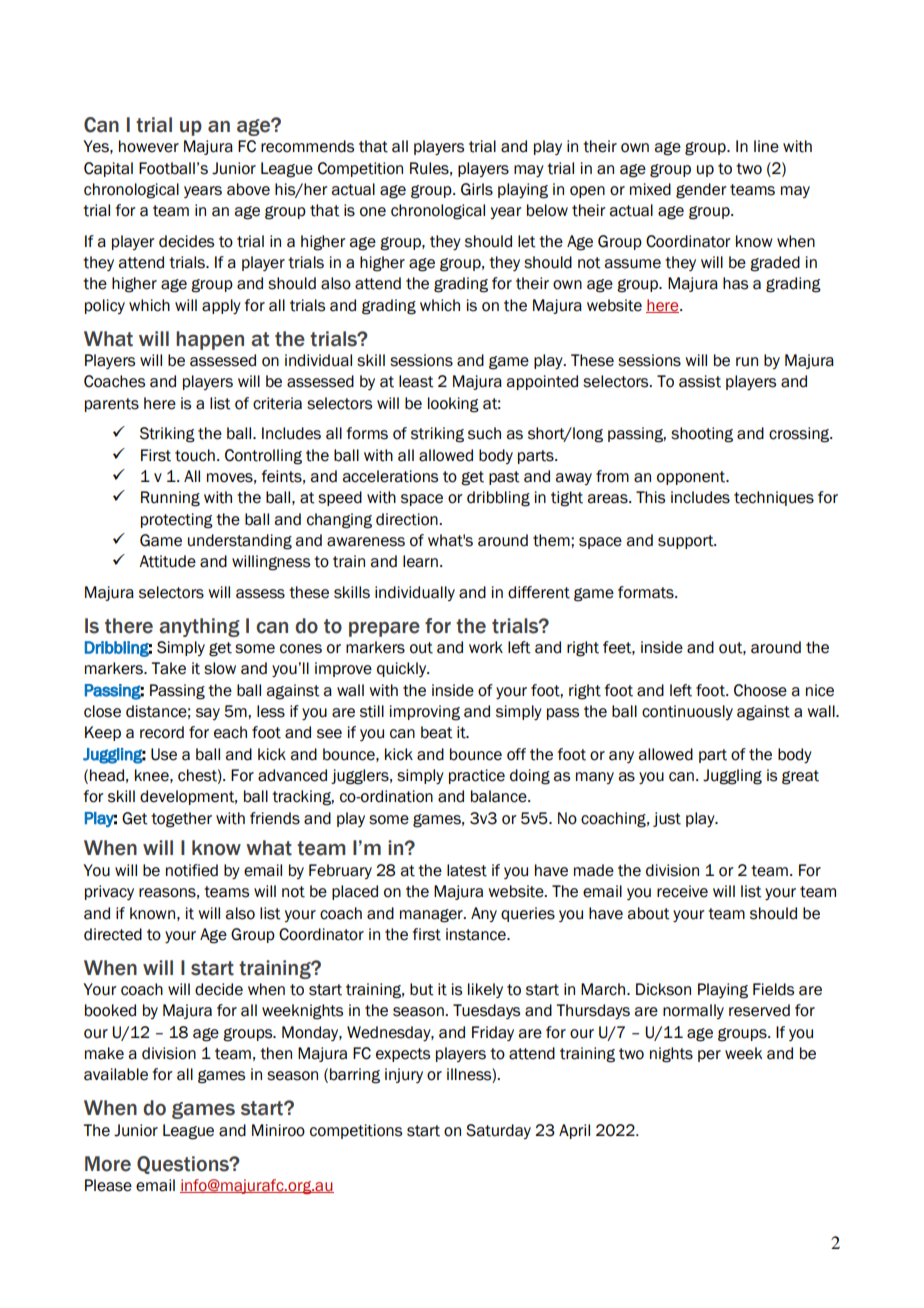 This image has height=1308, width=924. Describe the element at coordinates (108, 1164) in the image. I see `More` at that location.
